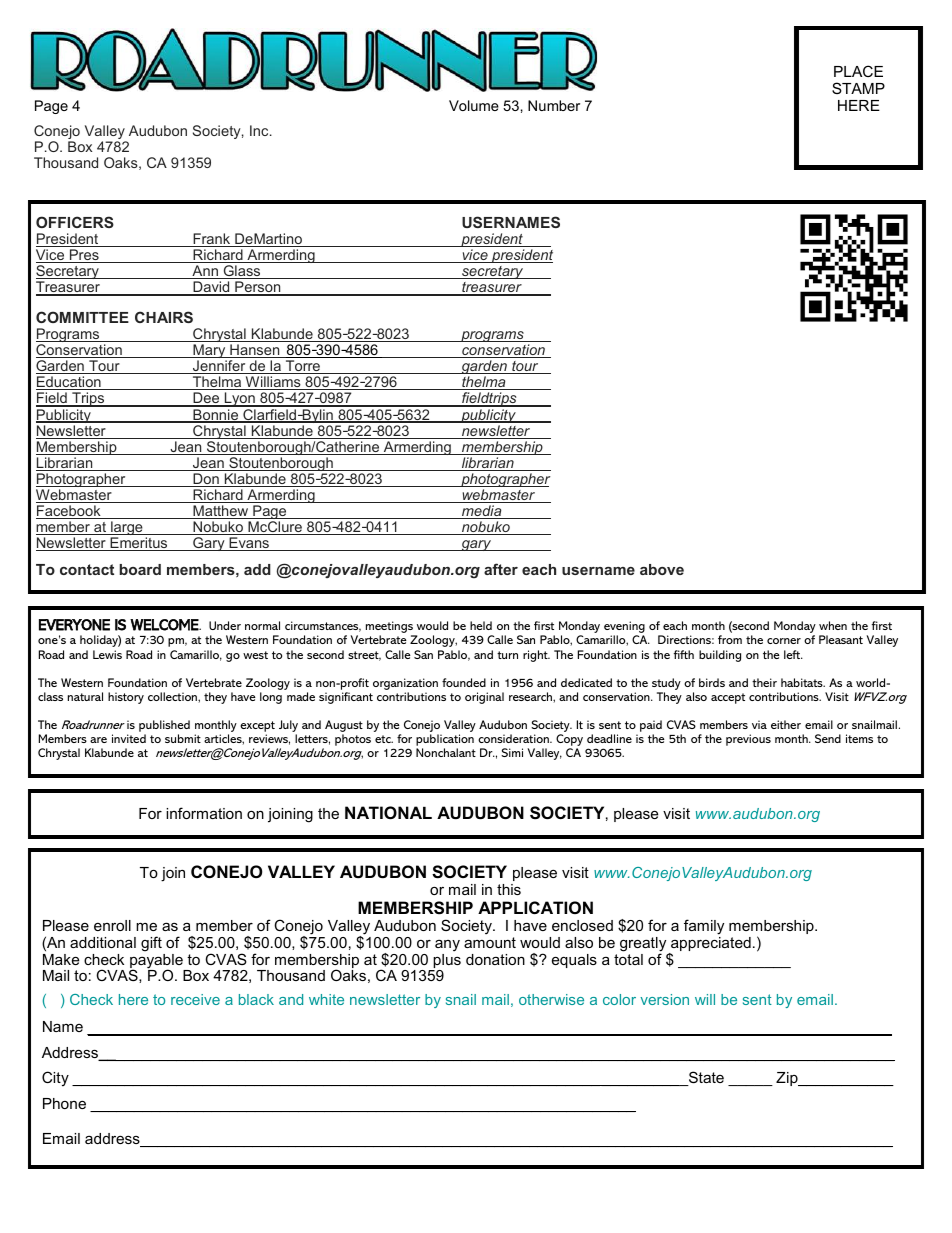 The width and height of the screenshot is (952, 1233). Describe the element at coordinates (183, 738) in the screenshot. I see `submit` at that location.
